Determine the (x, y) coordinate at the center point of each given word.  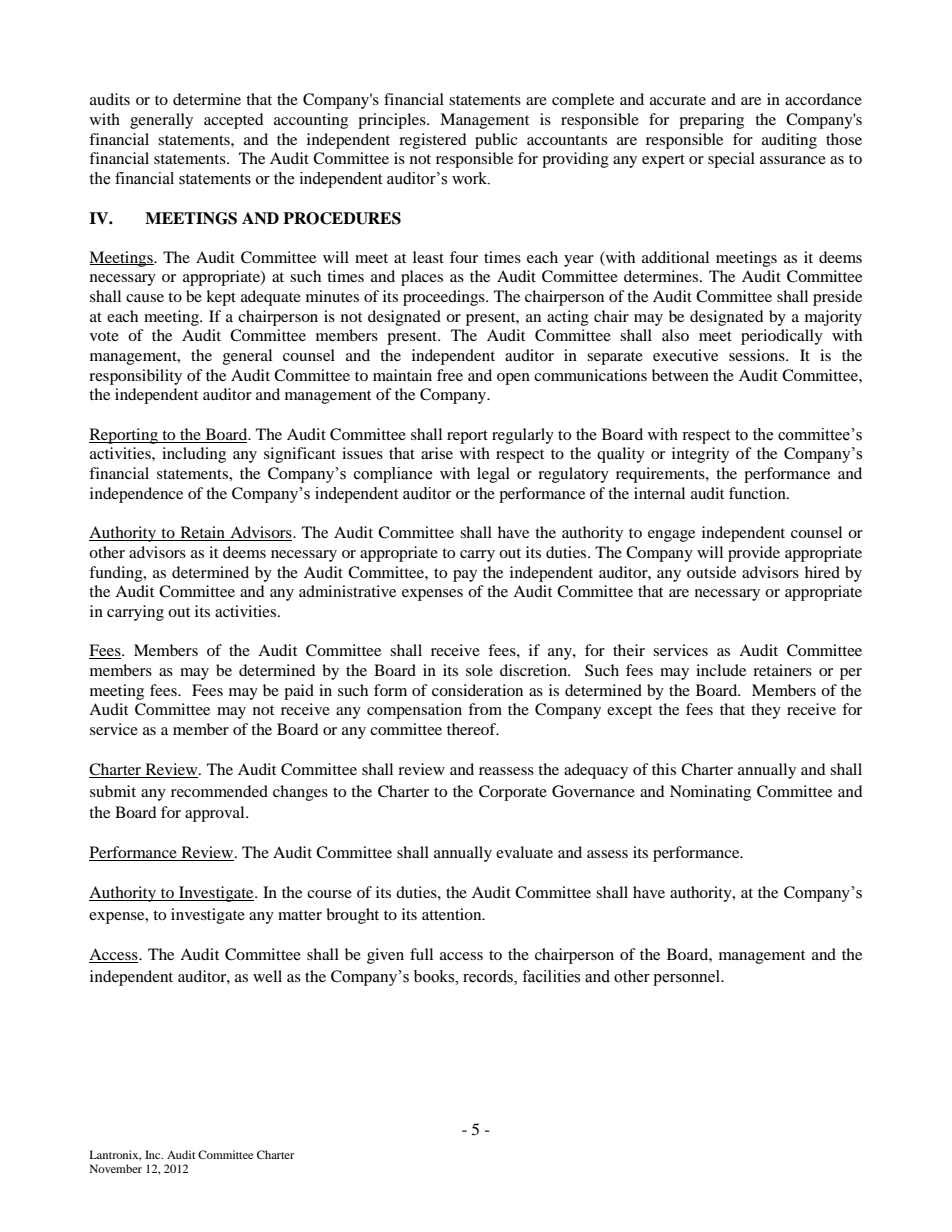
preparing (711, 121)
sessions (758, 355)
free (450, 375)
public (496, 141)
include (721, 670)
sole (479, 670)
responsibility (135, 377)
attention (453, 914)
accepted (234, 121)
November (116, 1168)
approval (216, 814)
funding (117, 574)
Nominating (710, 793)
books (435, 976)
